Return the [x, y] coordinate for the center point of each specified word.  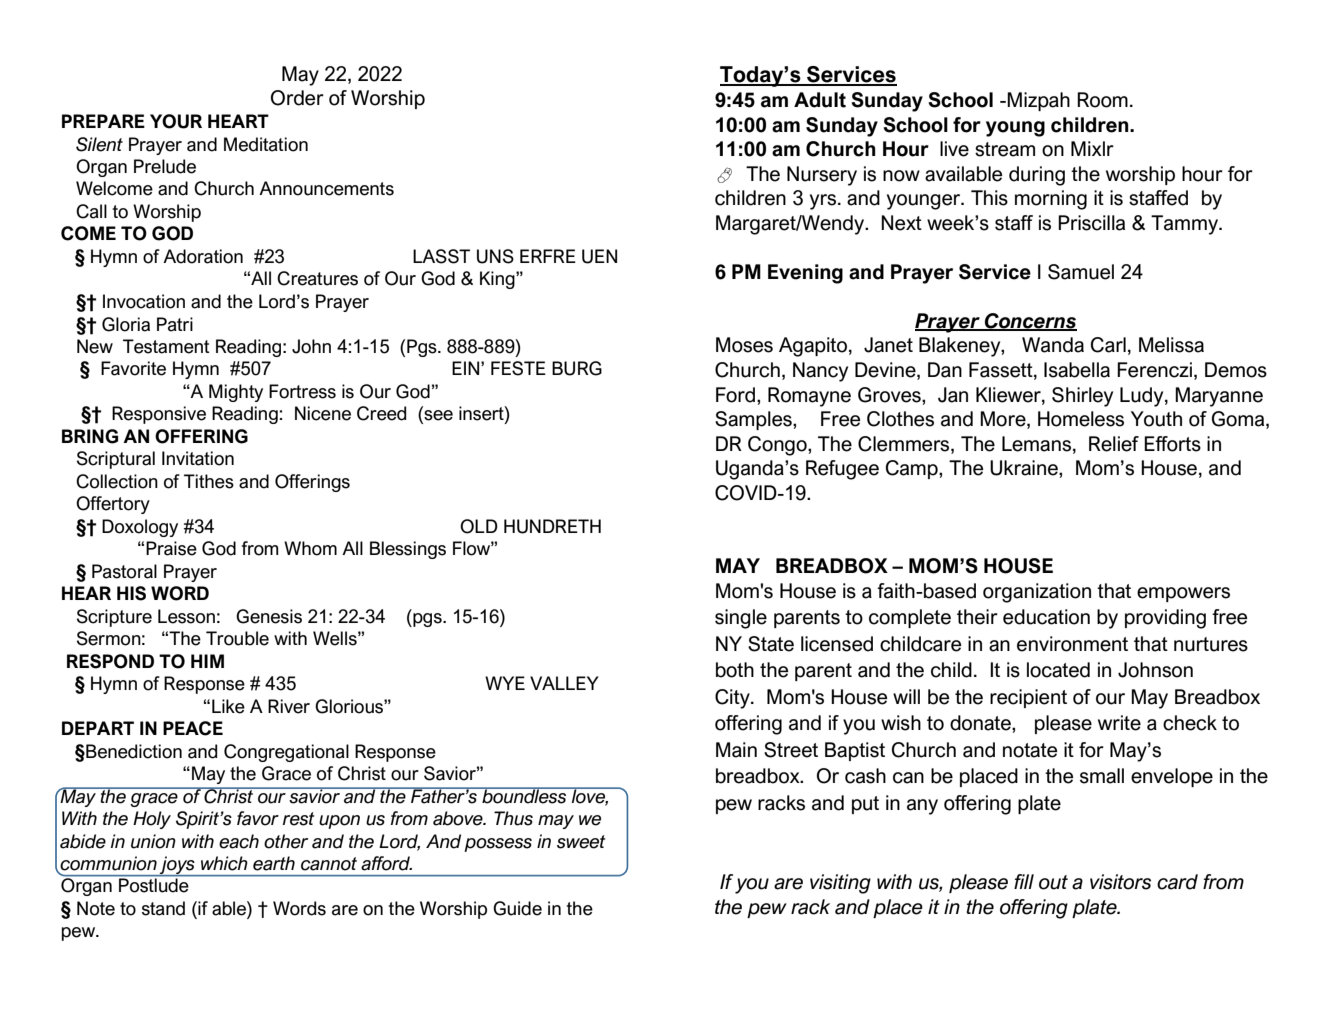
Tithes [209, 481]
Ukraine [1025, 468]
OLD [479, 526]
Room [1102, 100]
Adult [820, 100]
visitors [1120, 882]
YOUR [176, 121]
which [224, 863]
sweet [581, 842]
